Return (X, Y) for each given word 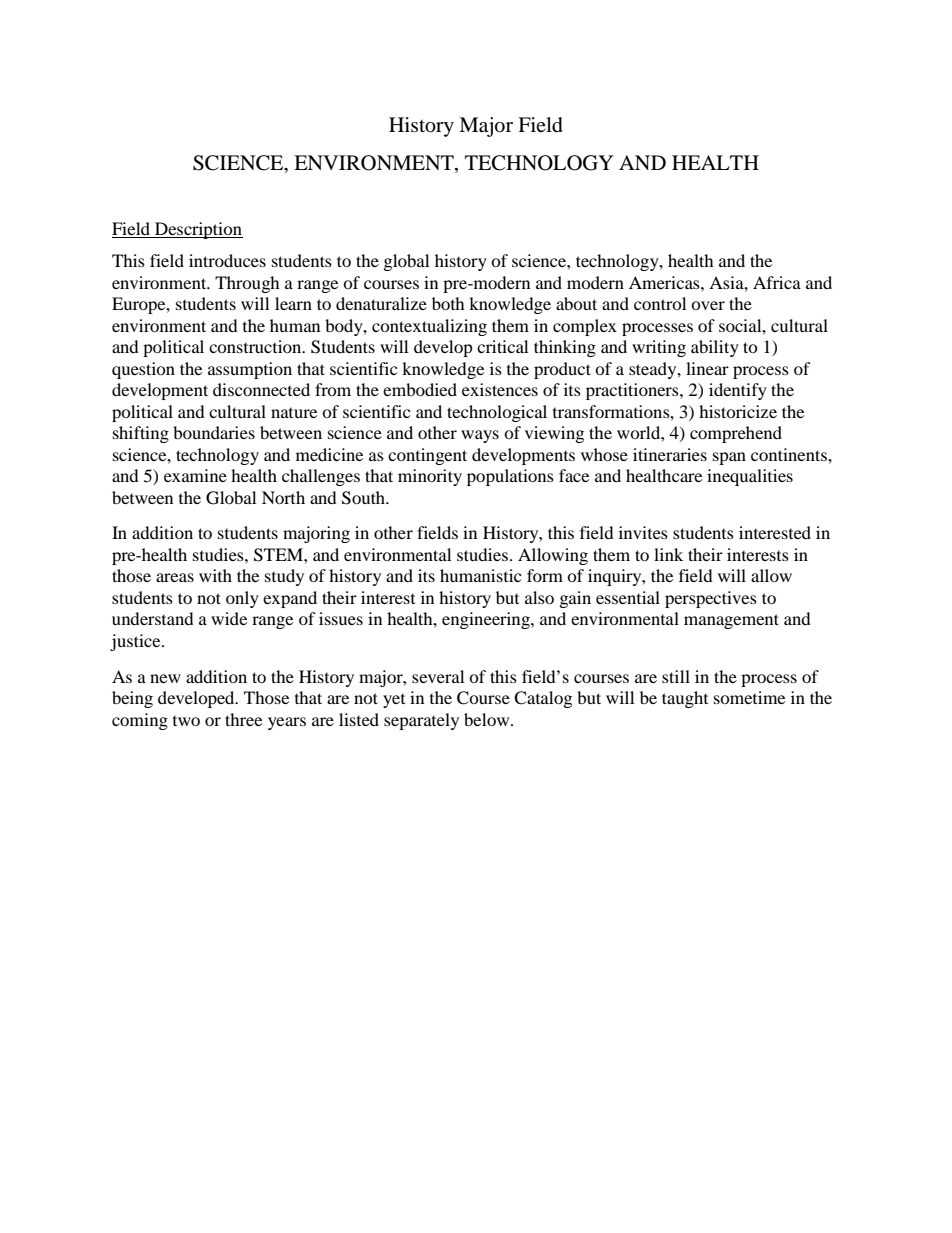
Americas (665, 282)
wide (229, 618)
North (283, 497)
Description (198, 230)
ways (480, 436)
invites (643, 532)
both (448, 303)
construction (256, 346)
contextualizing (429, 327)
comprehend (736, 434)
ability (715, 348)
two (186, 721)
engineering (487, 620)
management (731, 621)
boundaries (214, 432)
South (365, 498)
